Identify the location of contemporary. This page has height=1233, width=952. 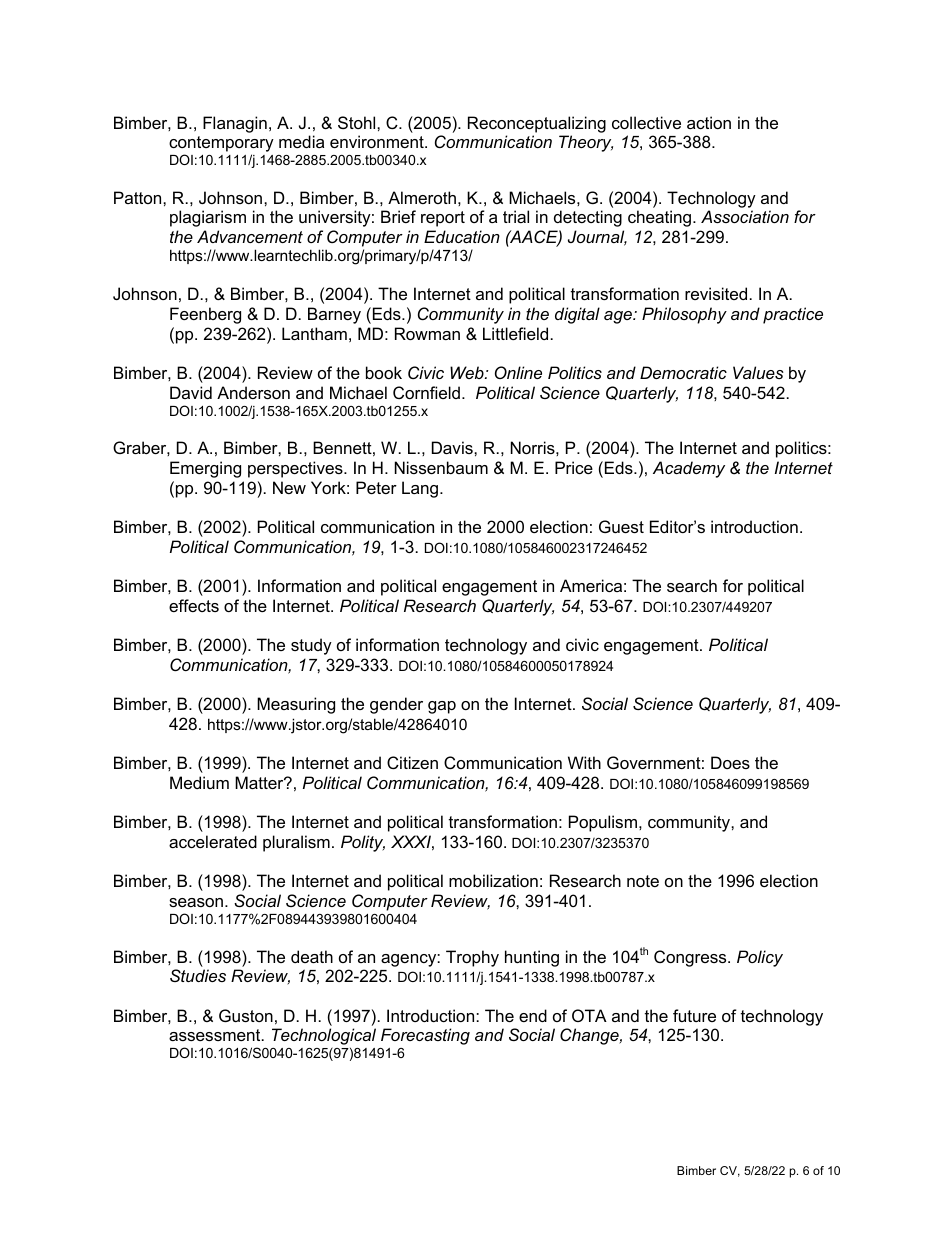
(221, 145).
